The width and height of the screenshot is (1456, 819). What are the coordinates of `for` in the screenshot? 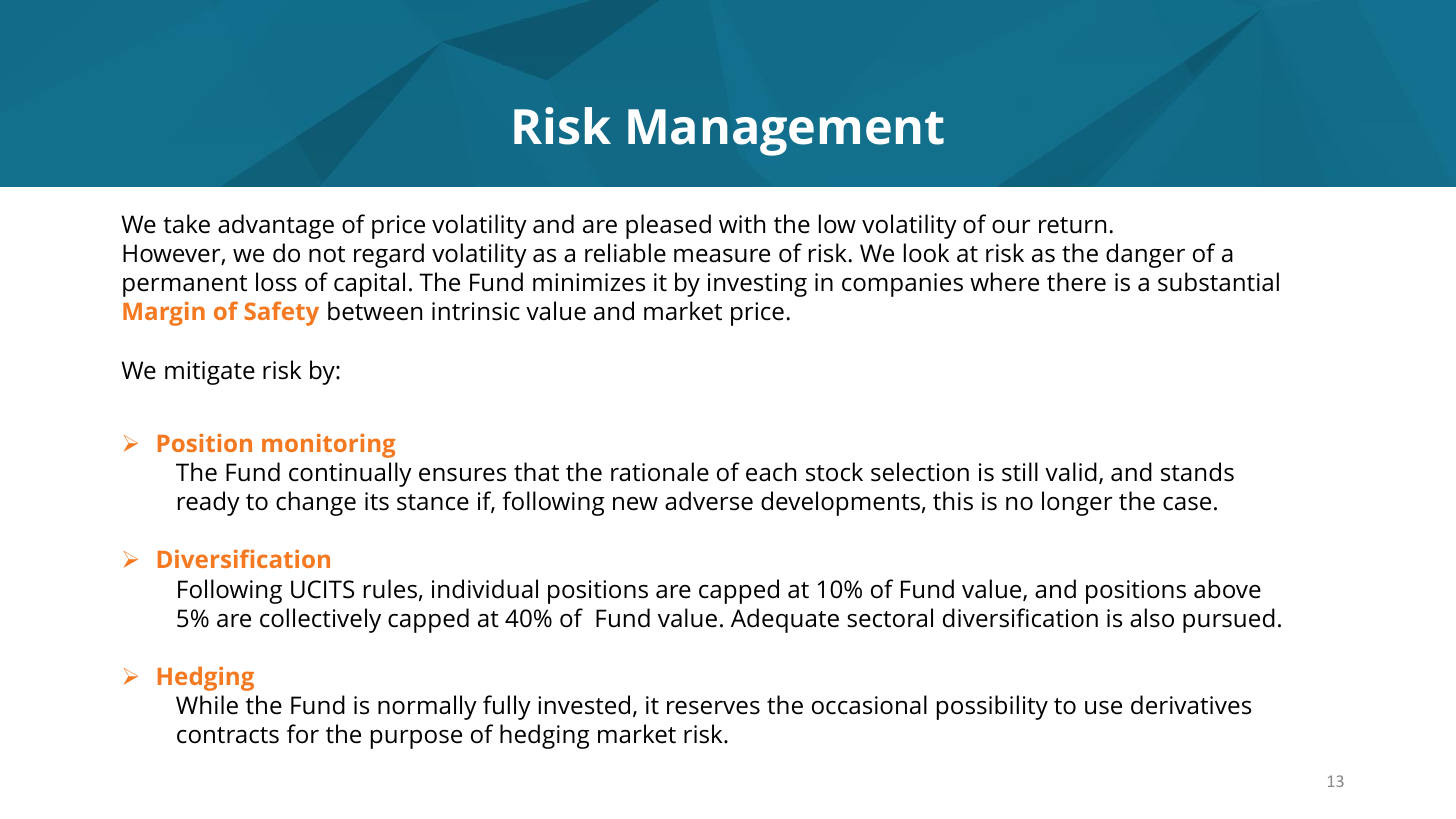 It's located at (303, 734).
